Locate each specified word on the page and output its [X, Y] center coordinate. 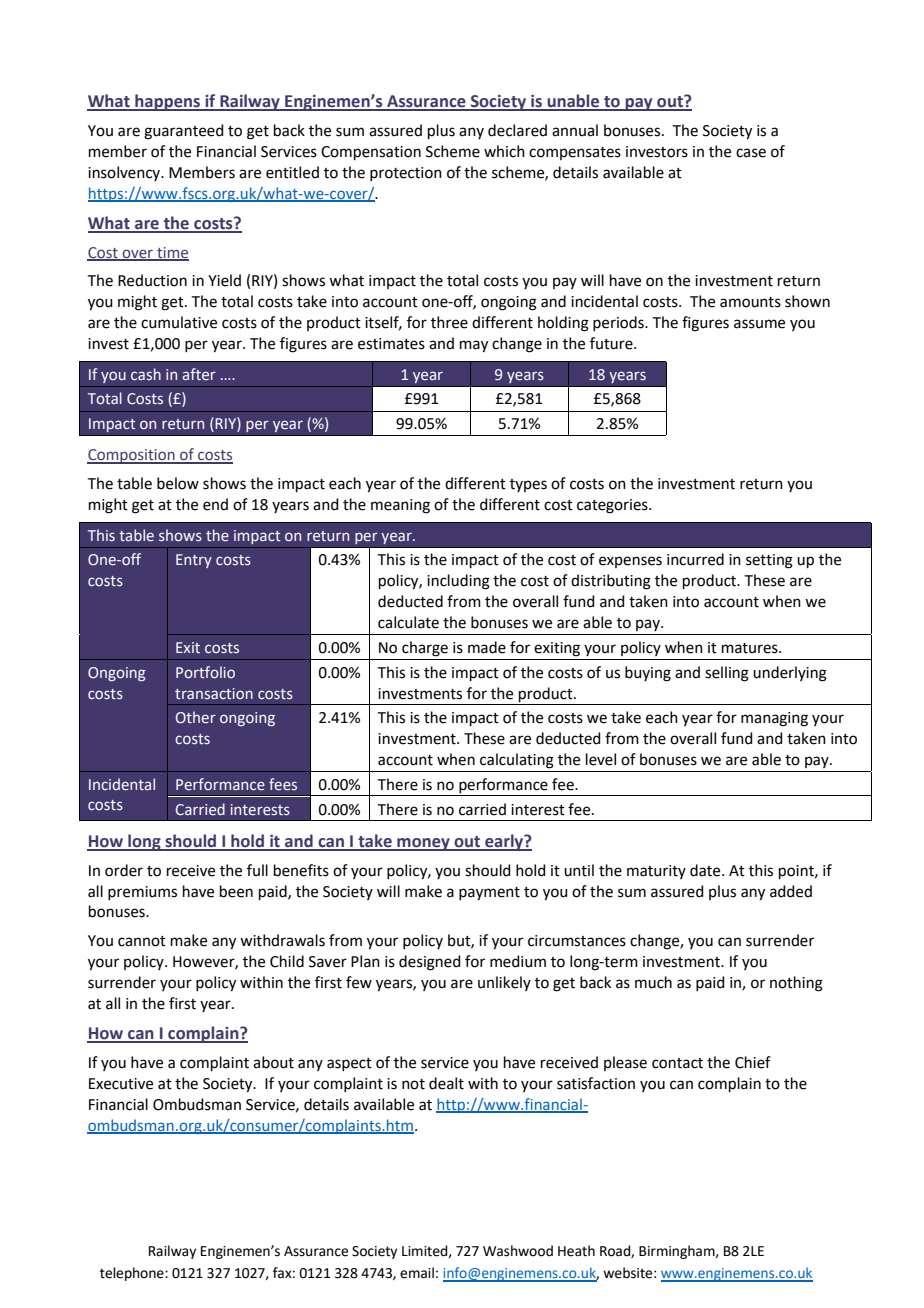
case [751, 153]
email [417, 1273]
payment [489, 894]
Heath [576, 1251]
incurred [695, 559]
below [178, 483]
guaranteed [184, 132]
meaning [400, 506]
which [504, 151]
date [706, 870]
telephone [133, 1274]
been [236, 891]
